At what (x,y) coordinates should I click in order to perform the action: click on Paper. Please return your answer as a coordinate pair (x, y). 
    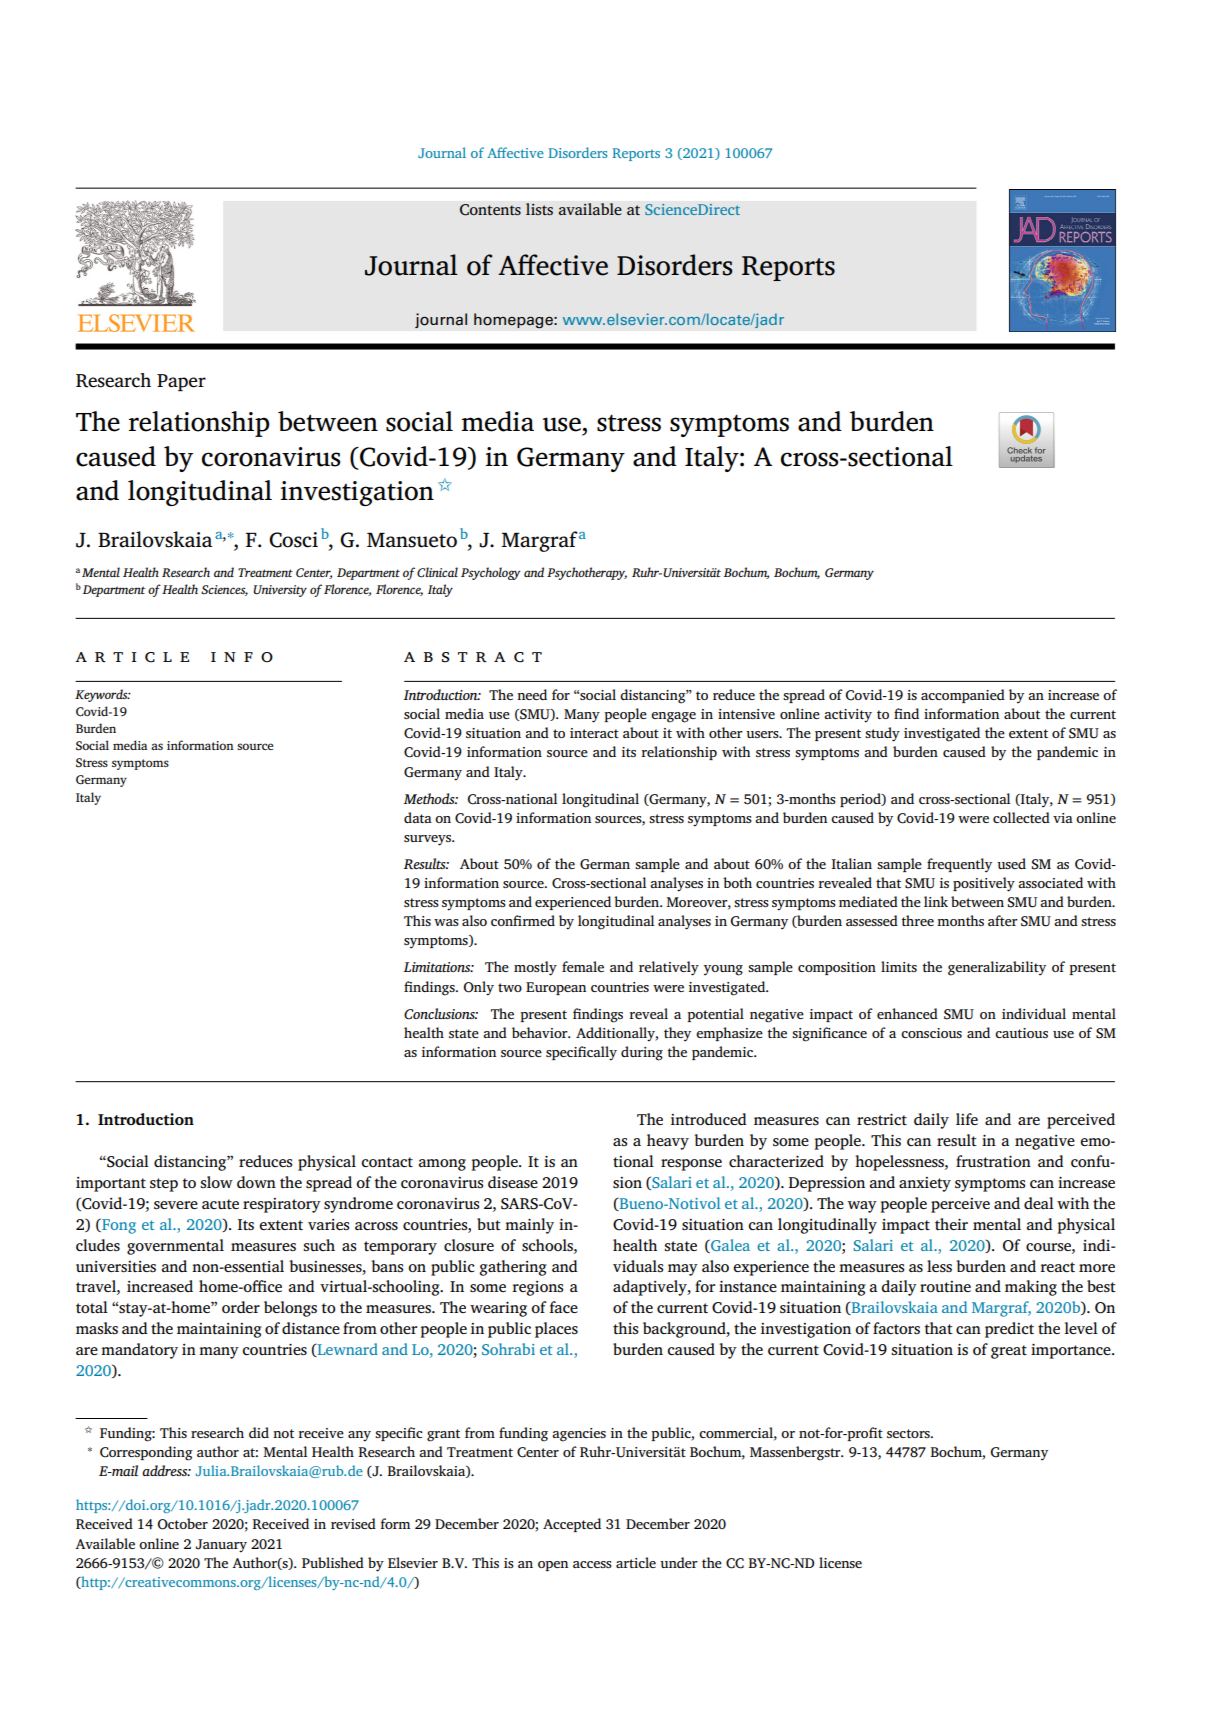
    Looking at the image, I should click on (181, 382).
